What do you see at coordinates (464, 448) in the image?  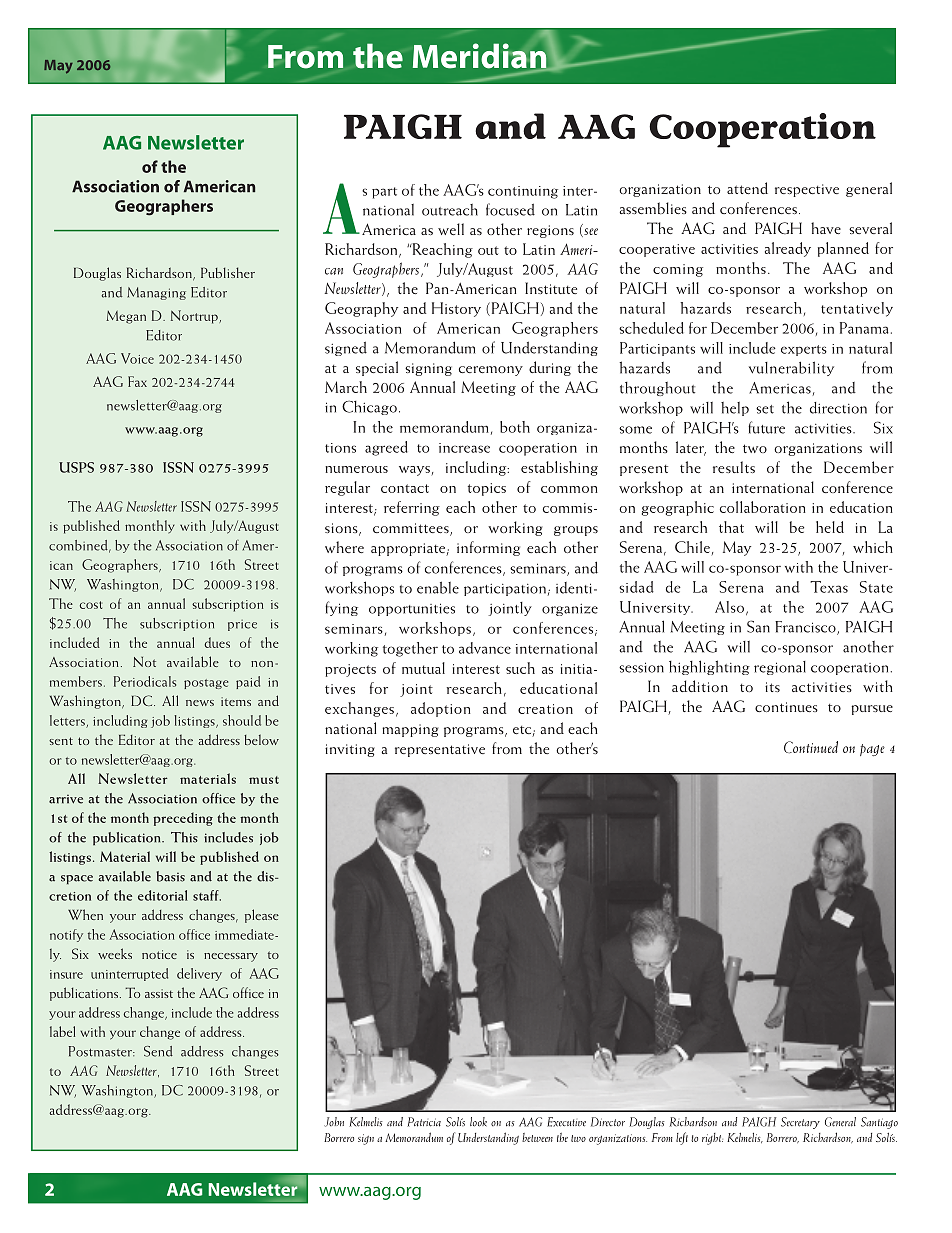 I see `increase` at bounding box center [464, 448].
